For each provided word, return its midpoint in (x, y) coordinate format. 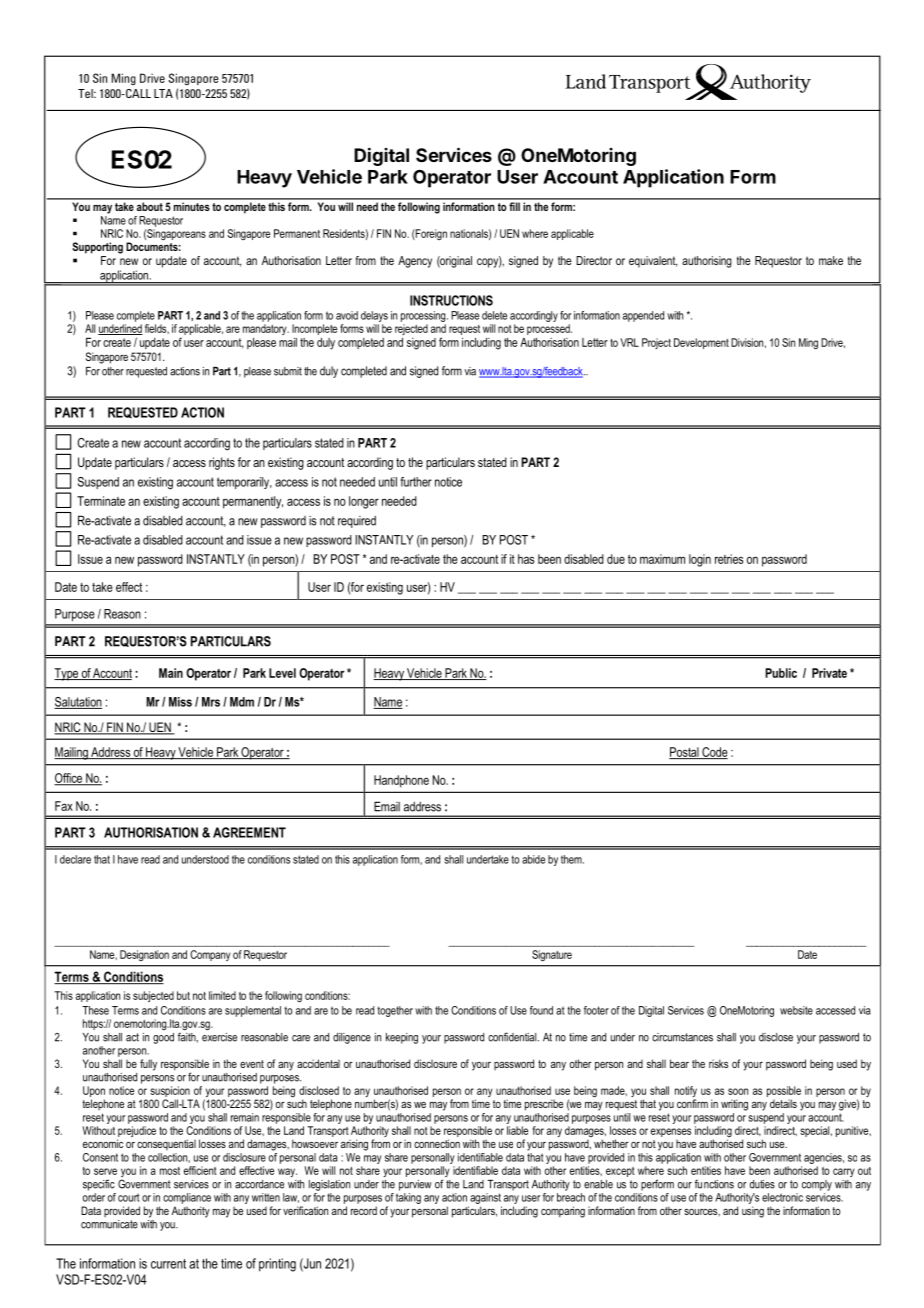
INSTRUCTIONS (451, 300)
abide (533, 859)
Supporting (97, 248)
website (796, 1010)
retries (729, 559)
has (526, 559)
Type (67, 674)
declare (75, 859)
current (168, 1264)
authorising (707, 262)
